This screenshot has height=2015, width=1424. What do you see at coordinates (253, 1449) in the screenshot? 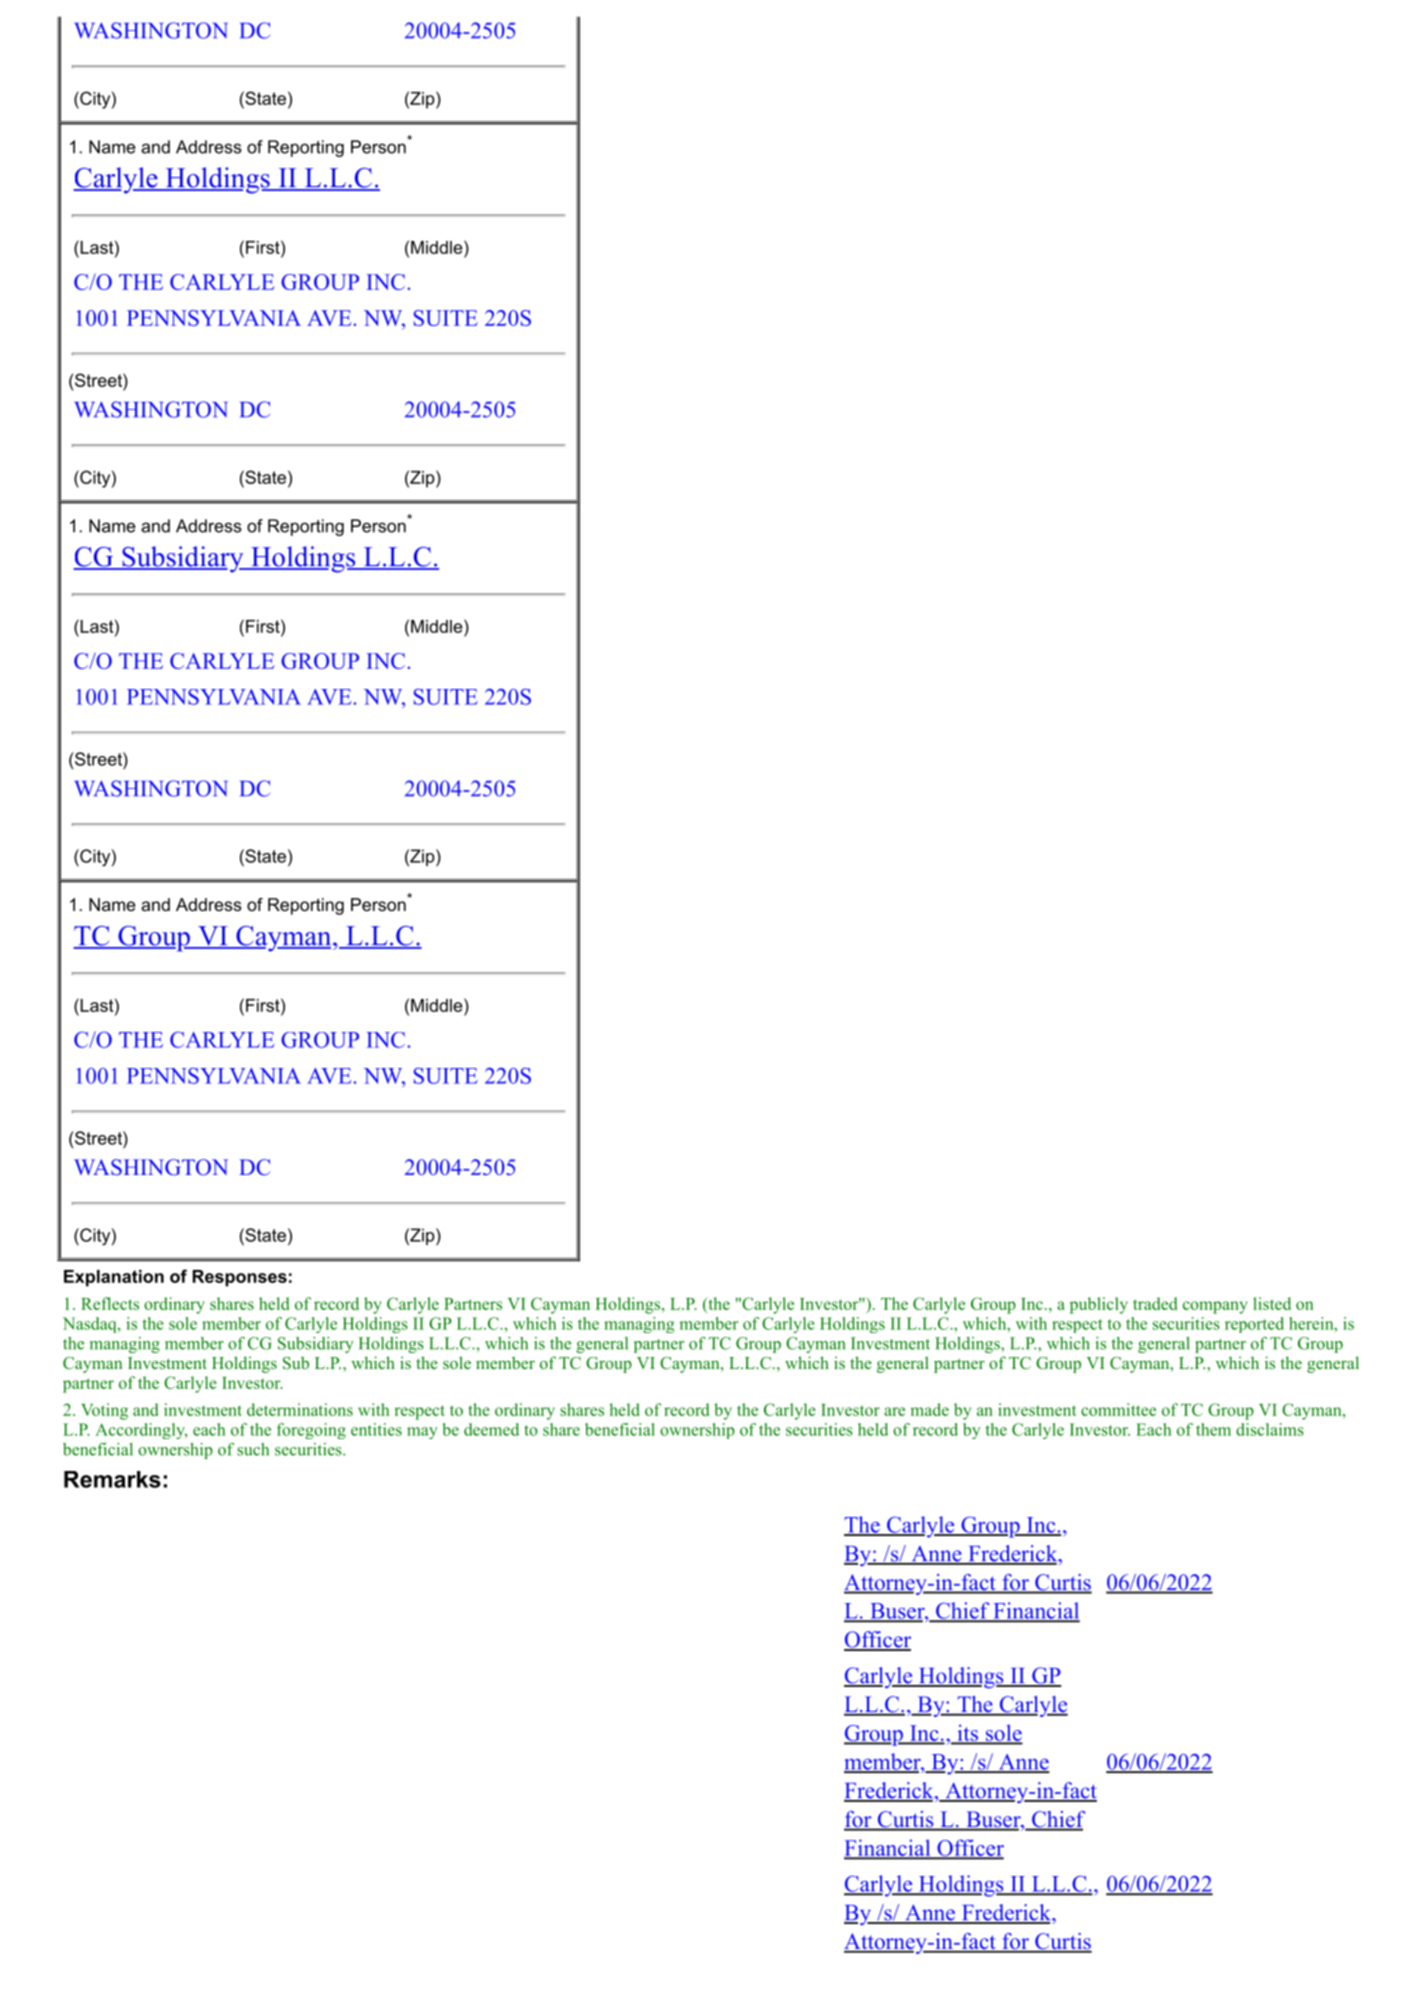
I see `such` at bounding box center [253, 1449].
